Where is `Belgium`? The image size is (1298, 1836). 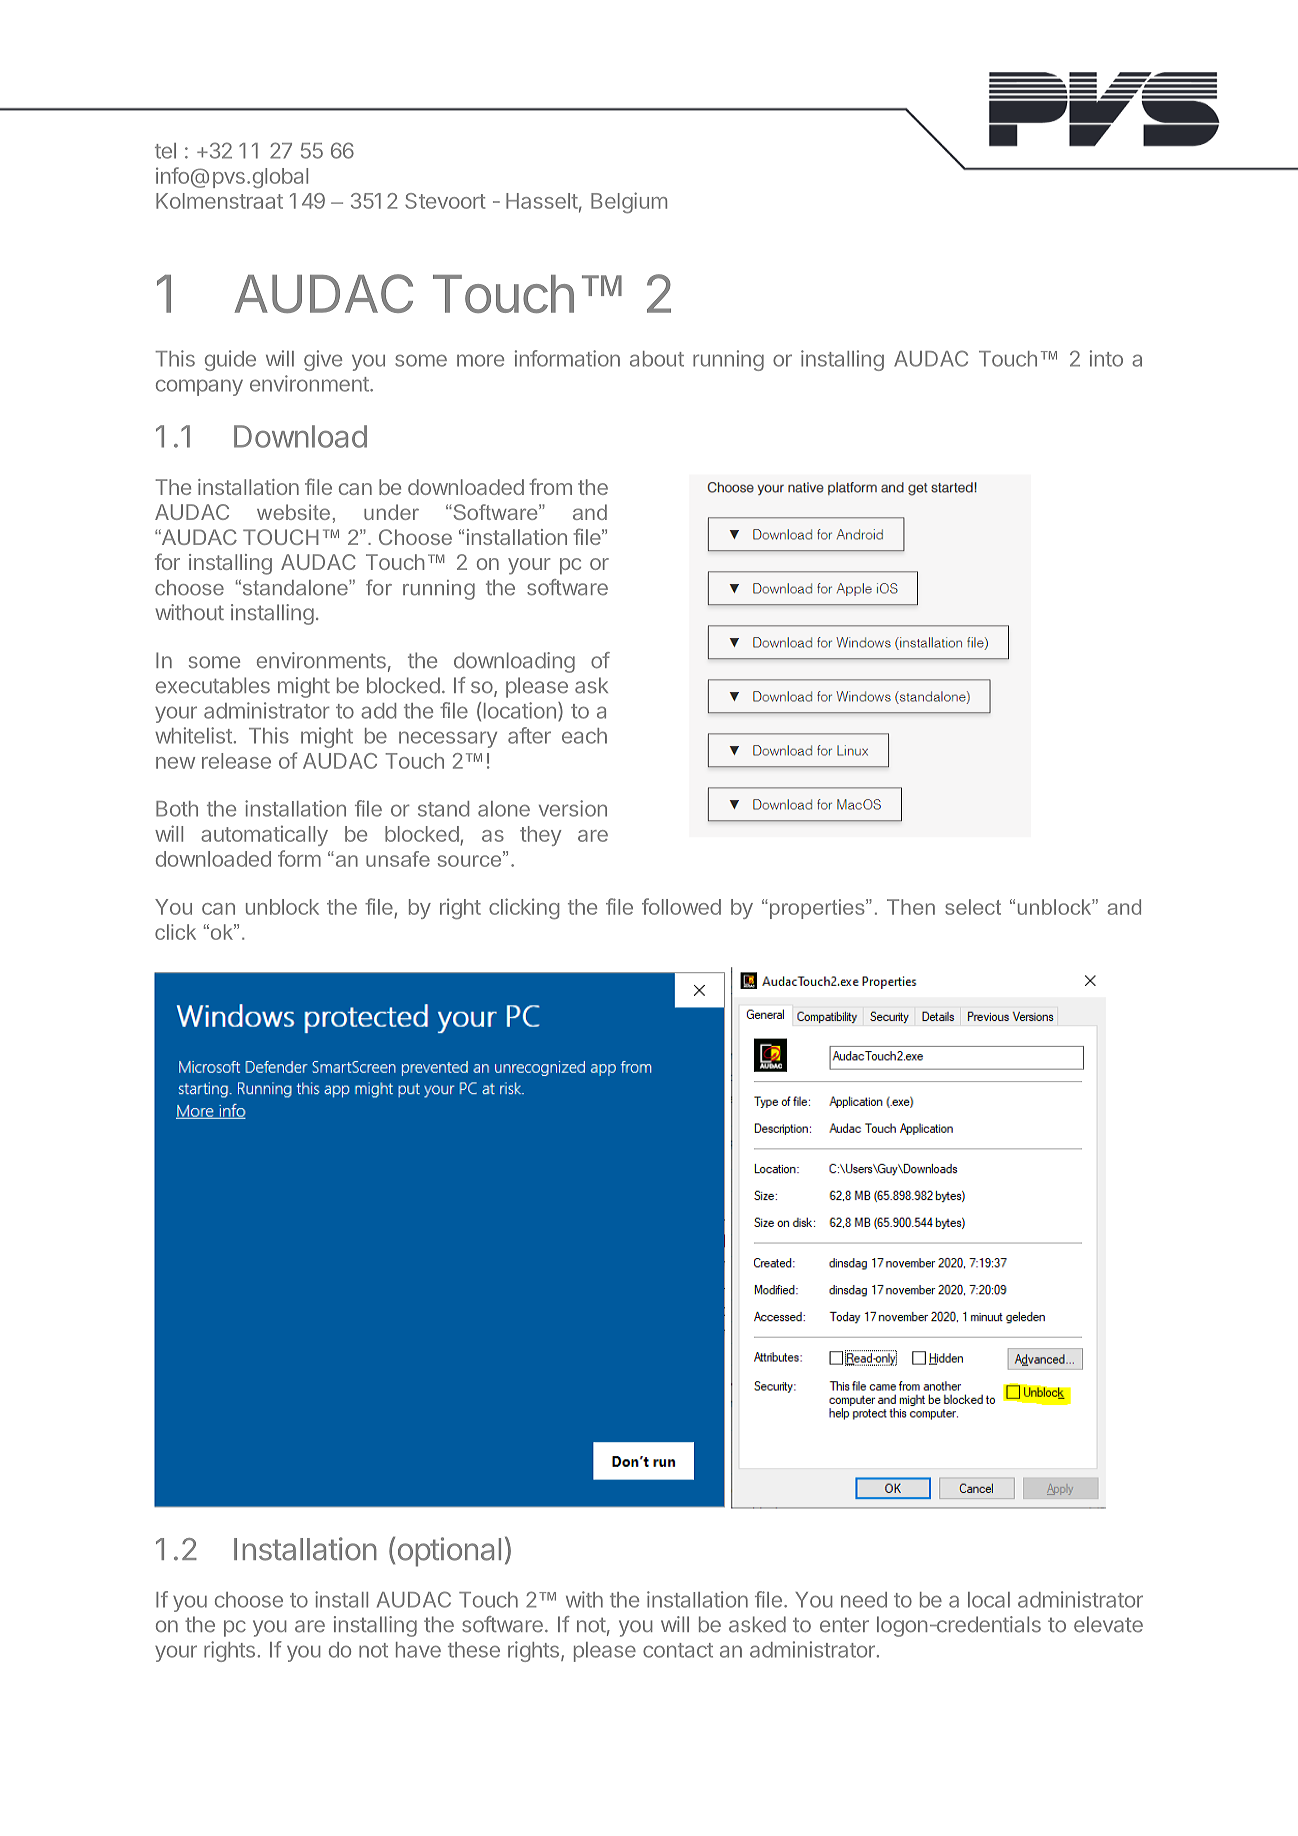 Belgium is located at coordinates (629, 203).
